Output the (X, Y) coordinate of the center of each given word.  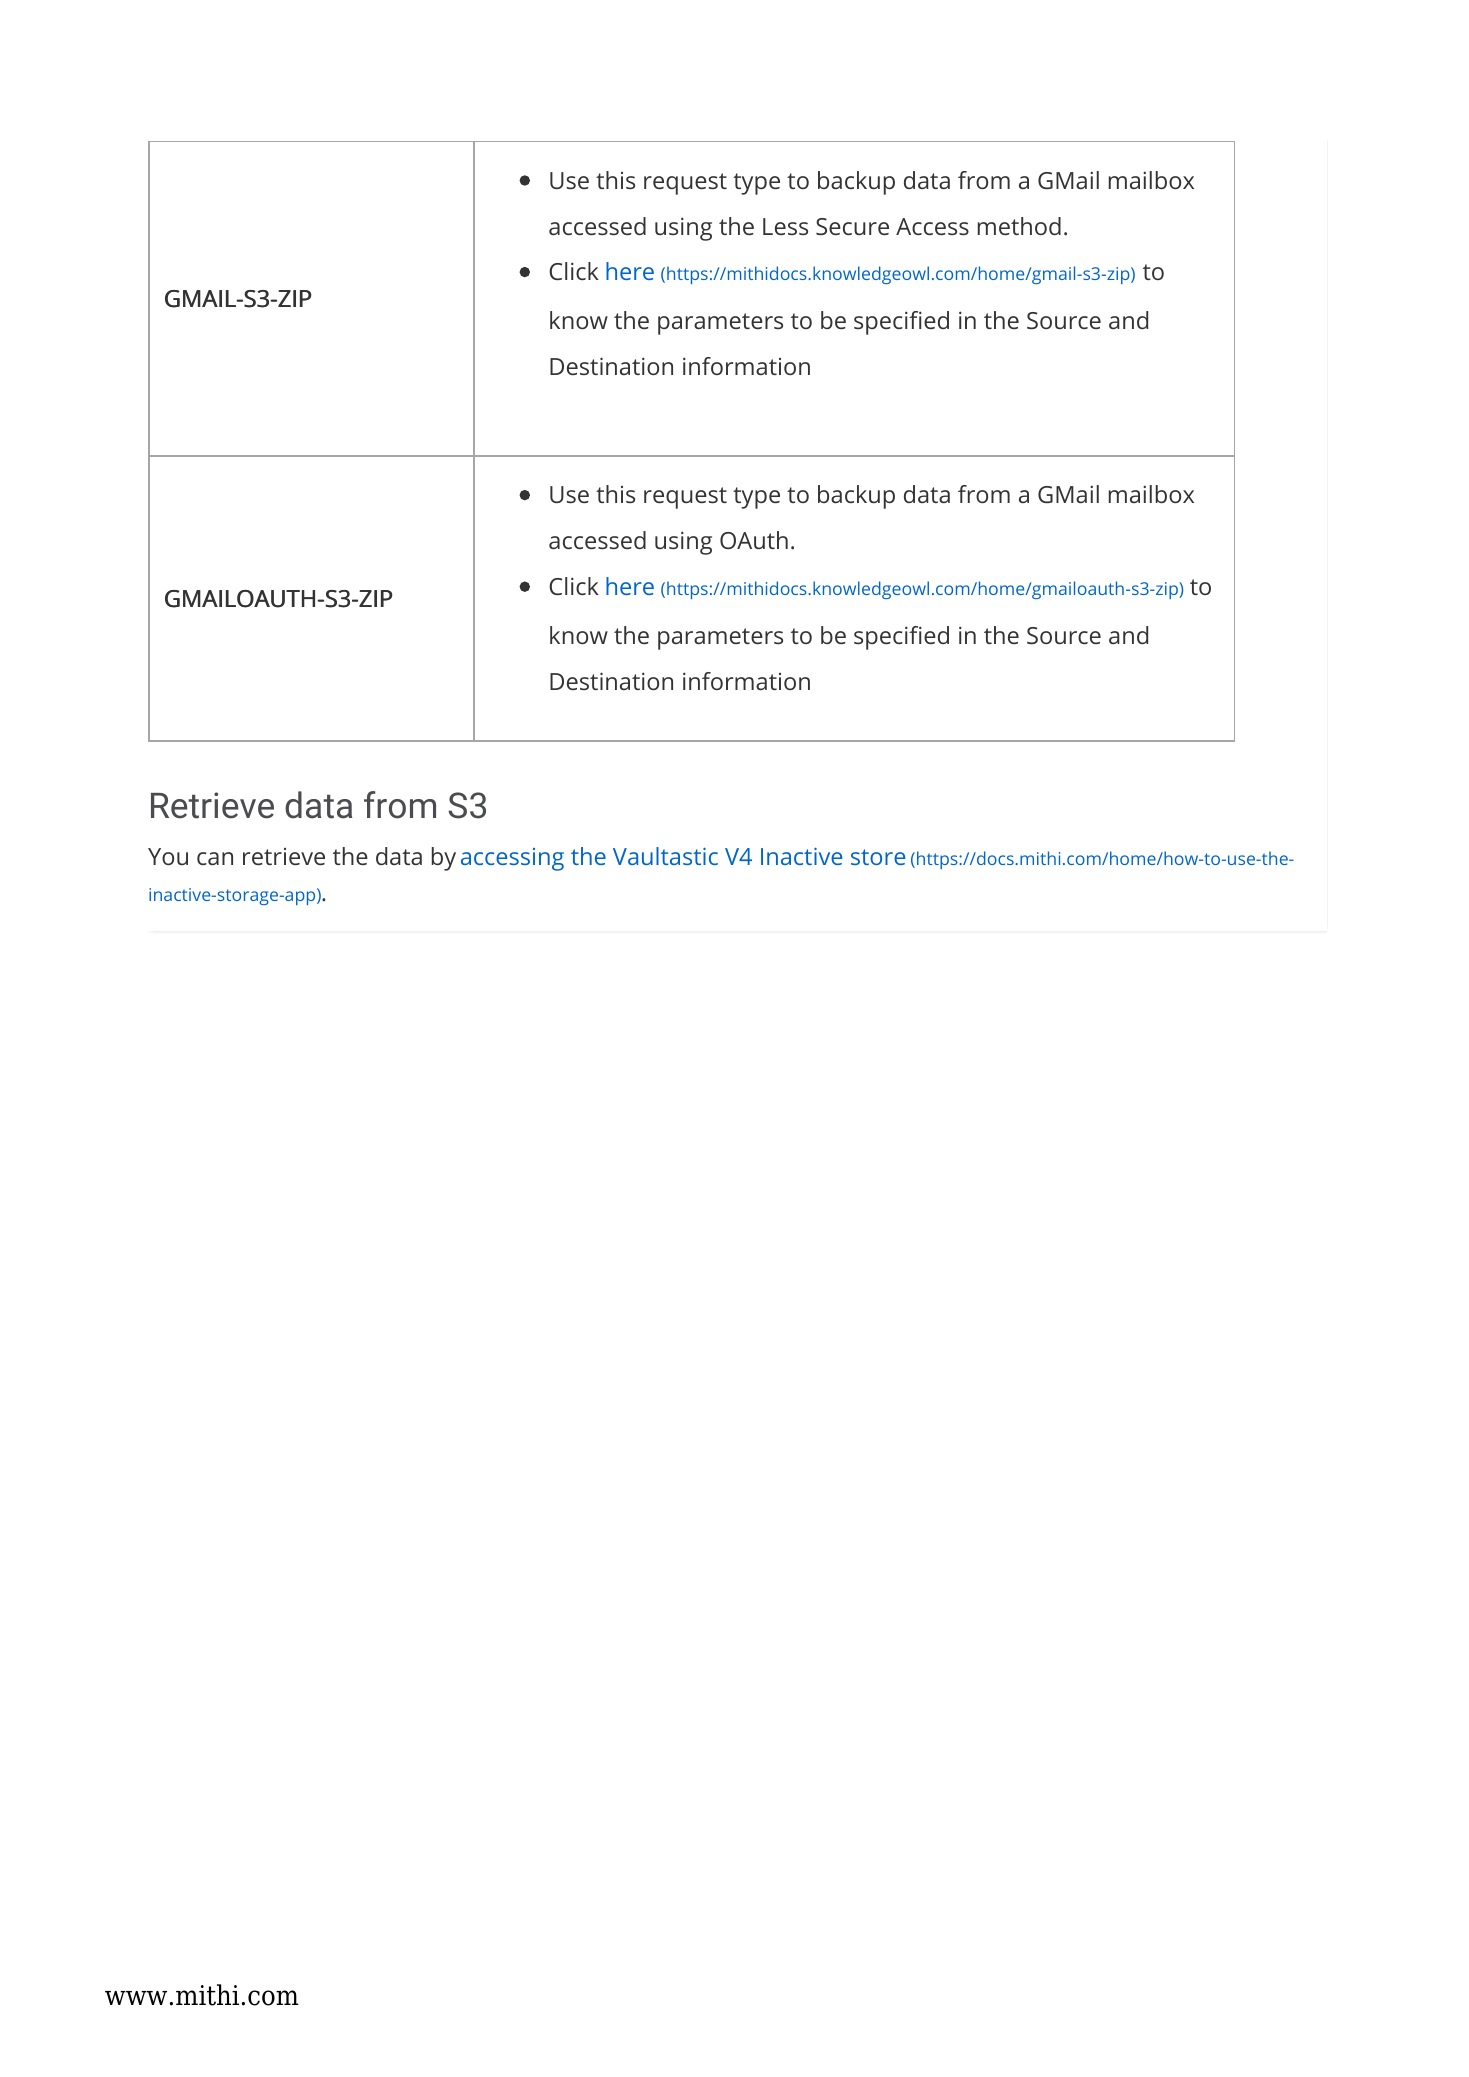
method (1019, 226)
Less (785, 226)
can (215, 858)
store (878, 857)
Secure (852, 226)
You (168, 856)
